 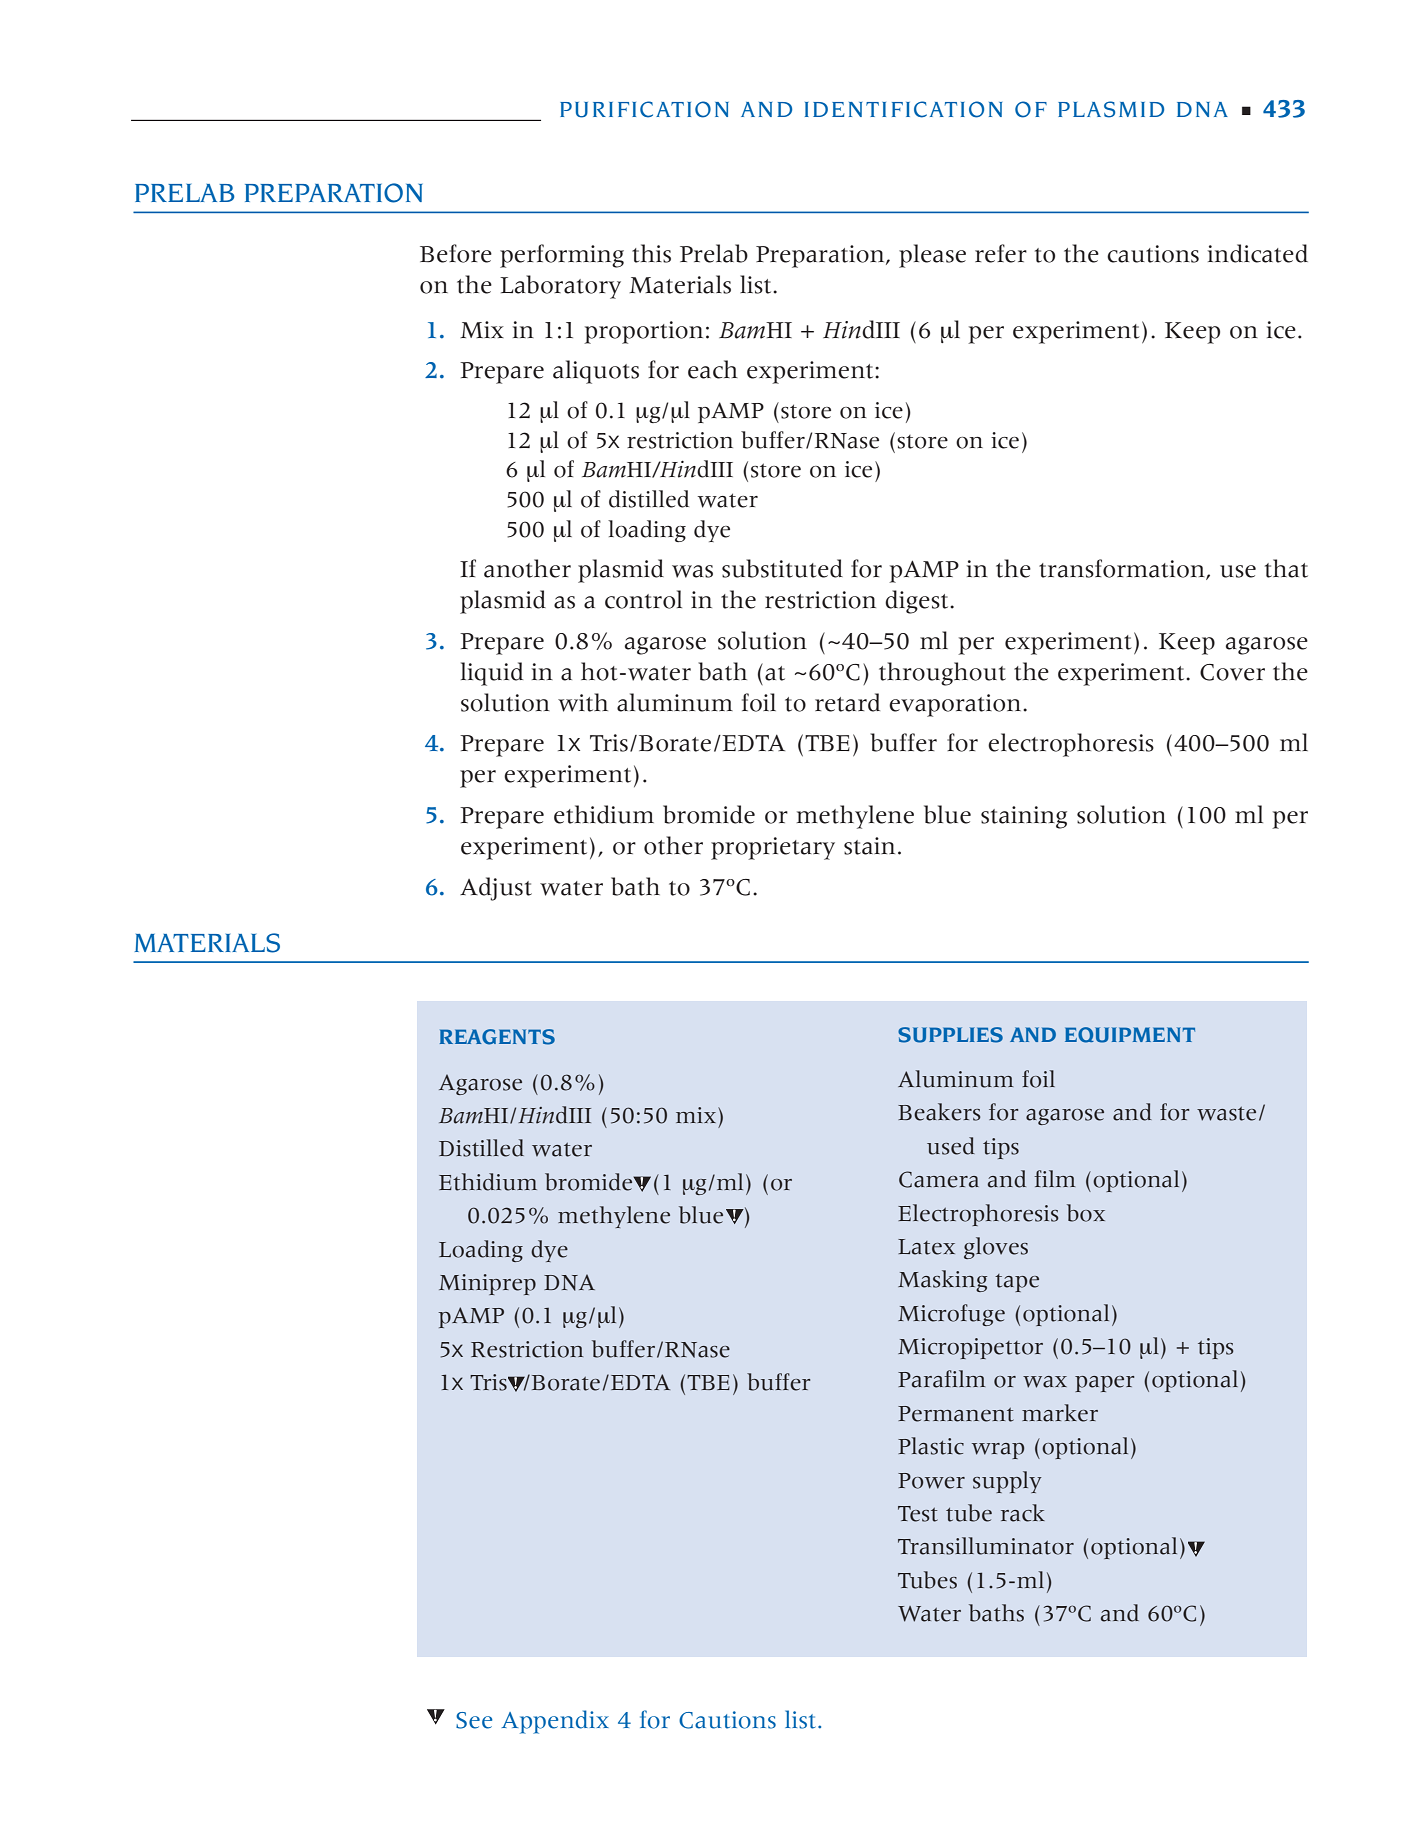 I want to click on Appendix, so click(x=555, y=1722).
